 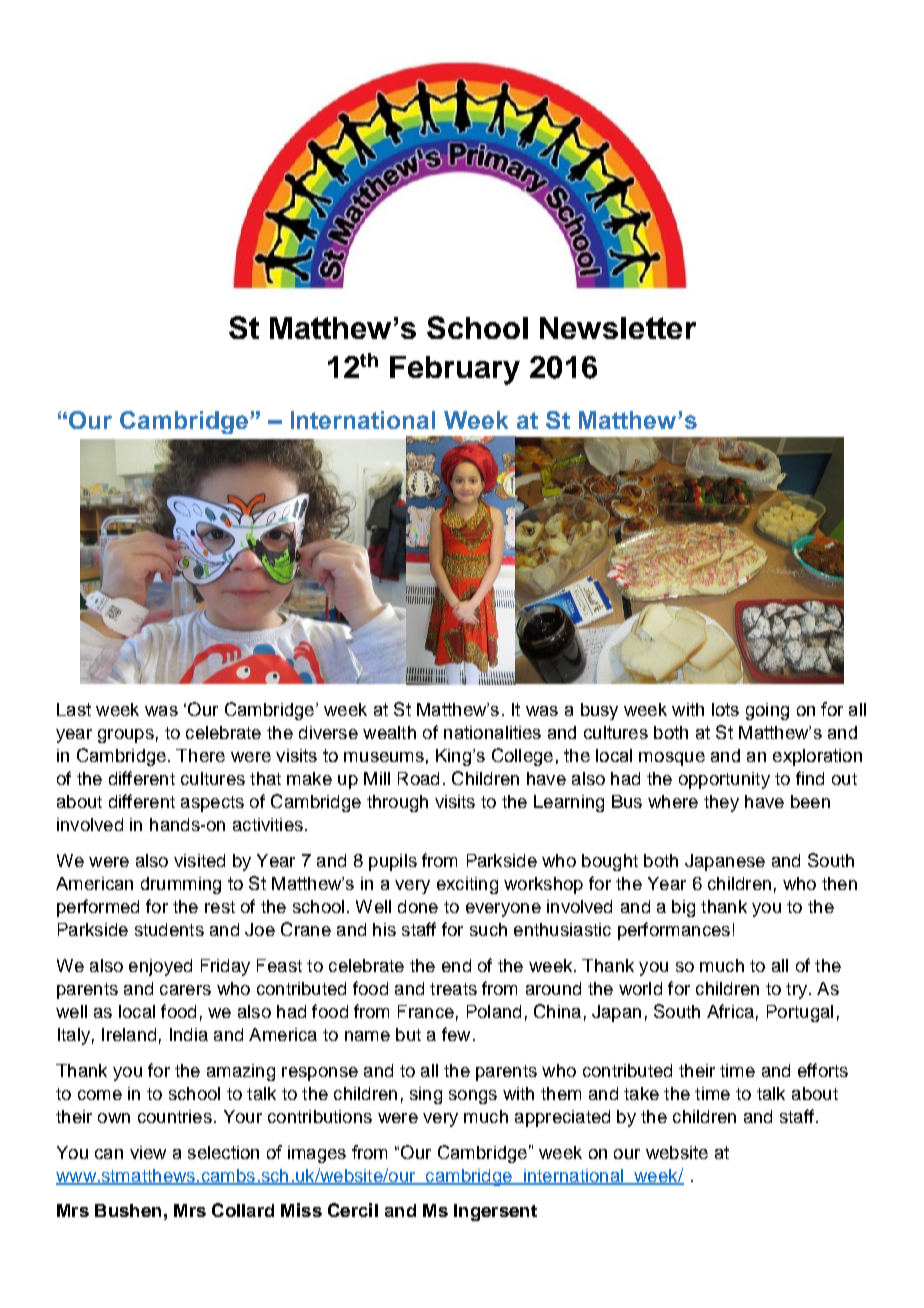 What do you see at coordinates (169, 929) in the screenshot?
I see `students` at bounding box center [169, 929].
